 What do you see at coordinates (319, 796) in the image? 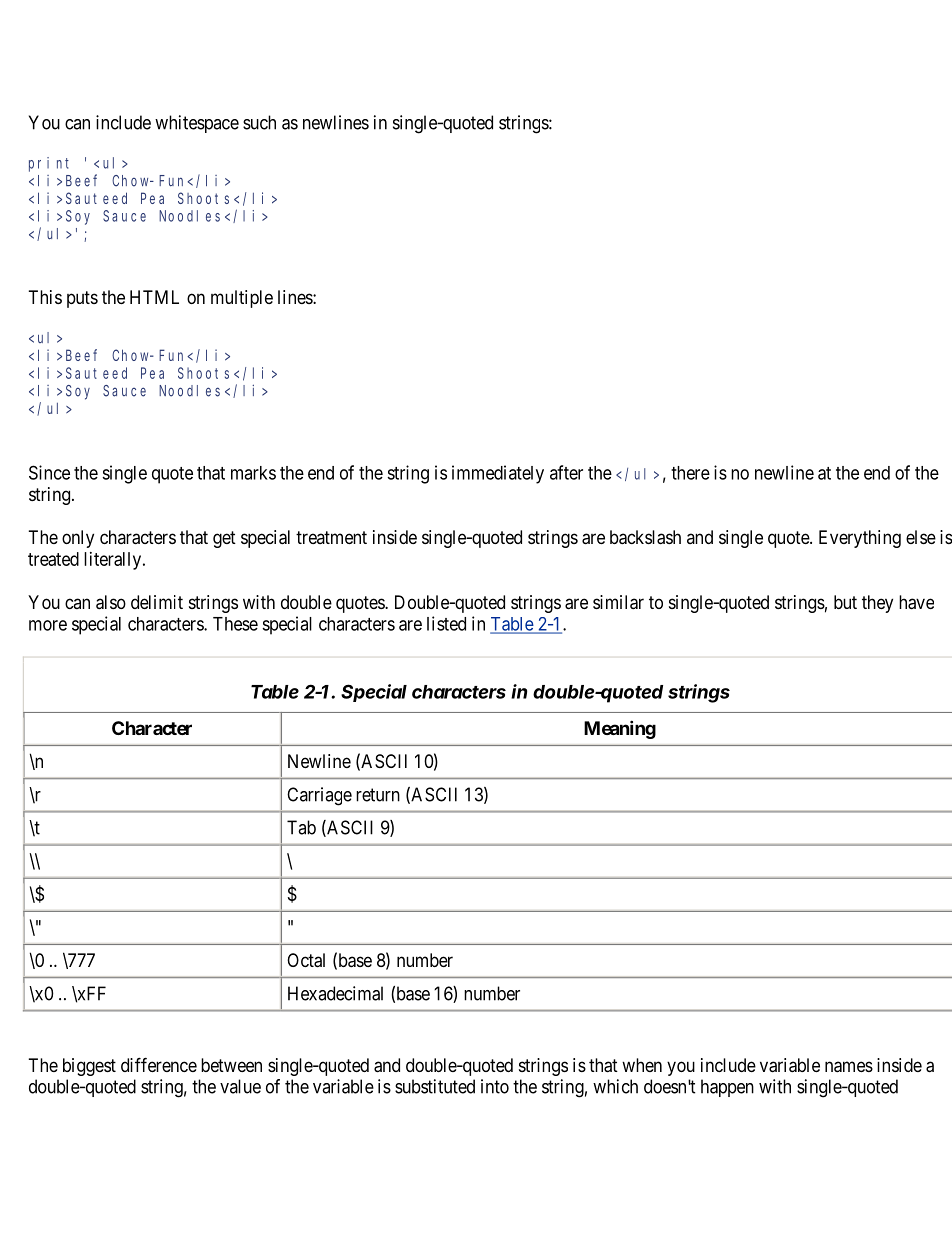
I see `Carriage` at bounding box center [319, 796].
